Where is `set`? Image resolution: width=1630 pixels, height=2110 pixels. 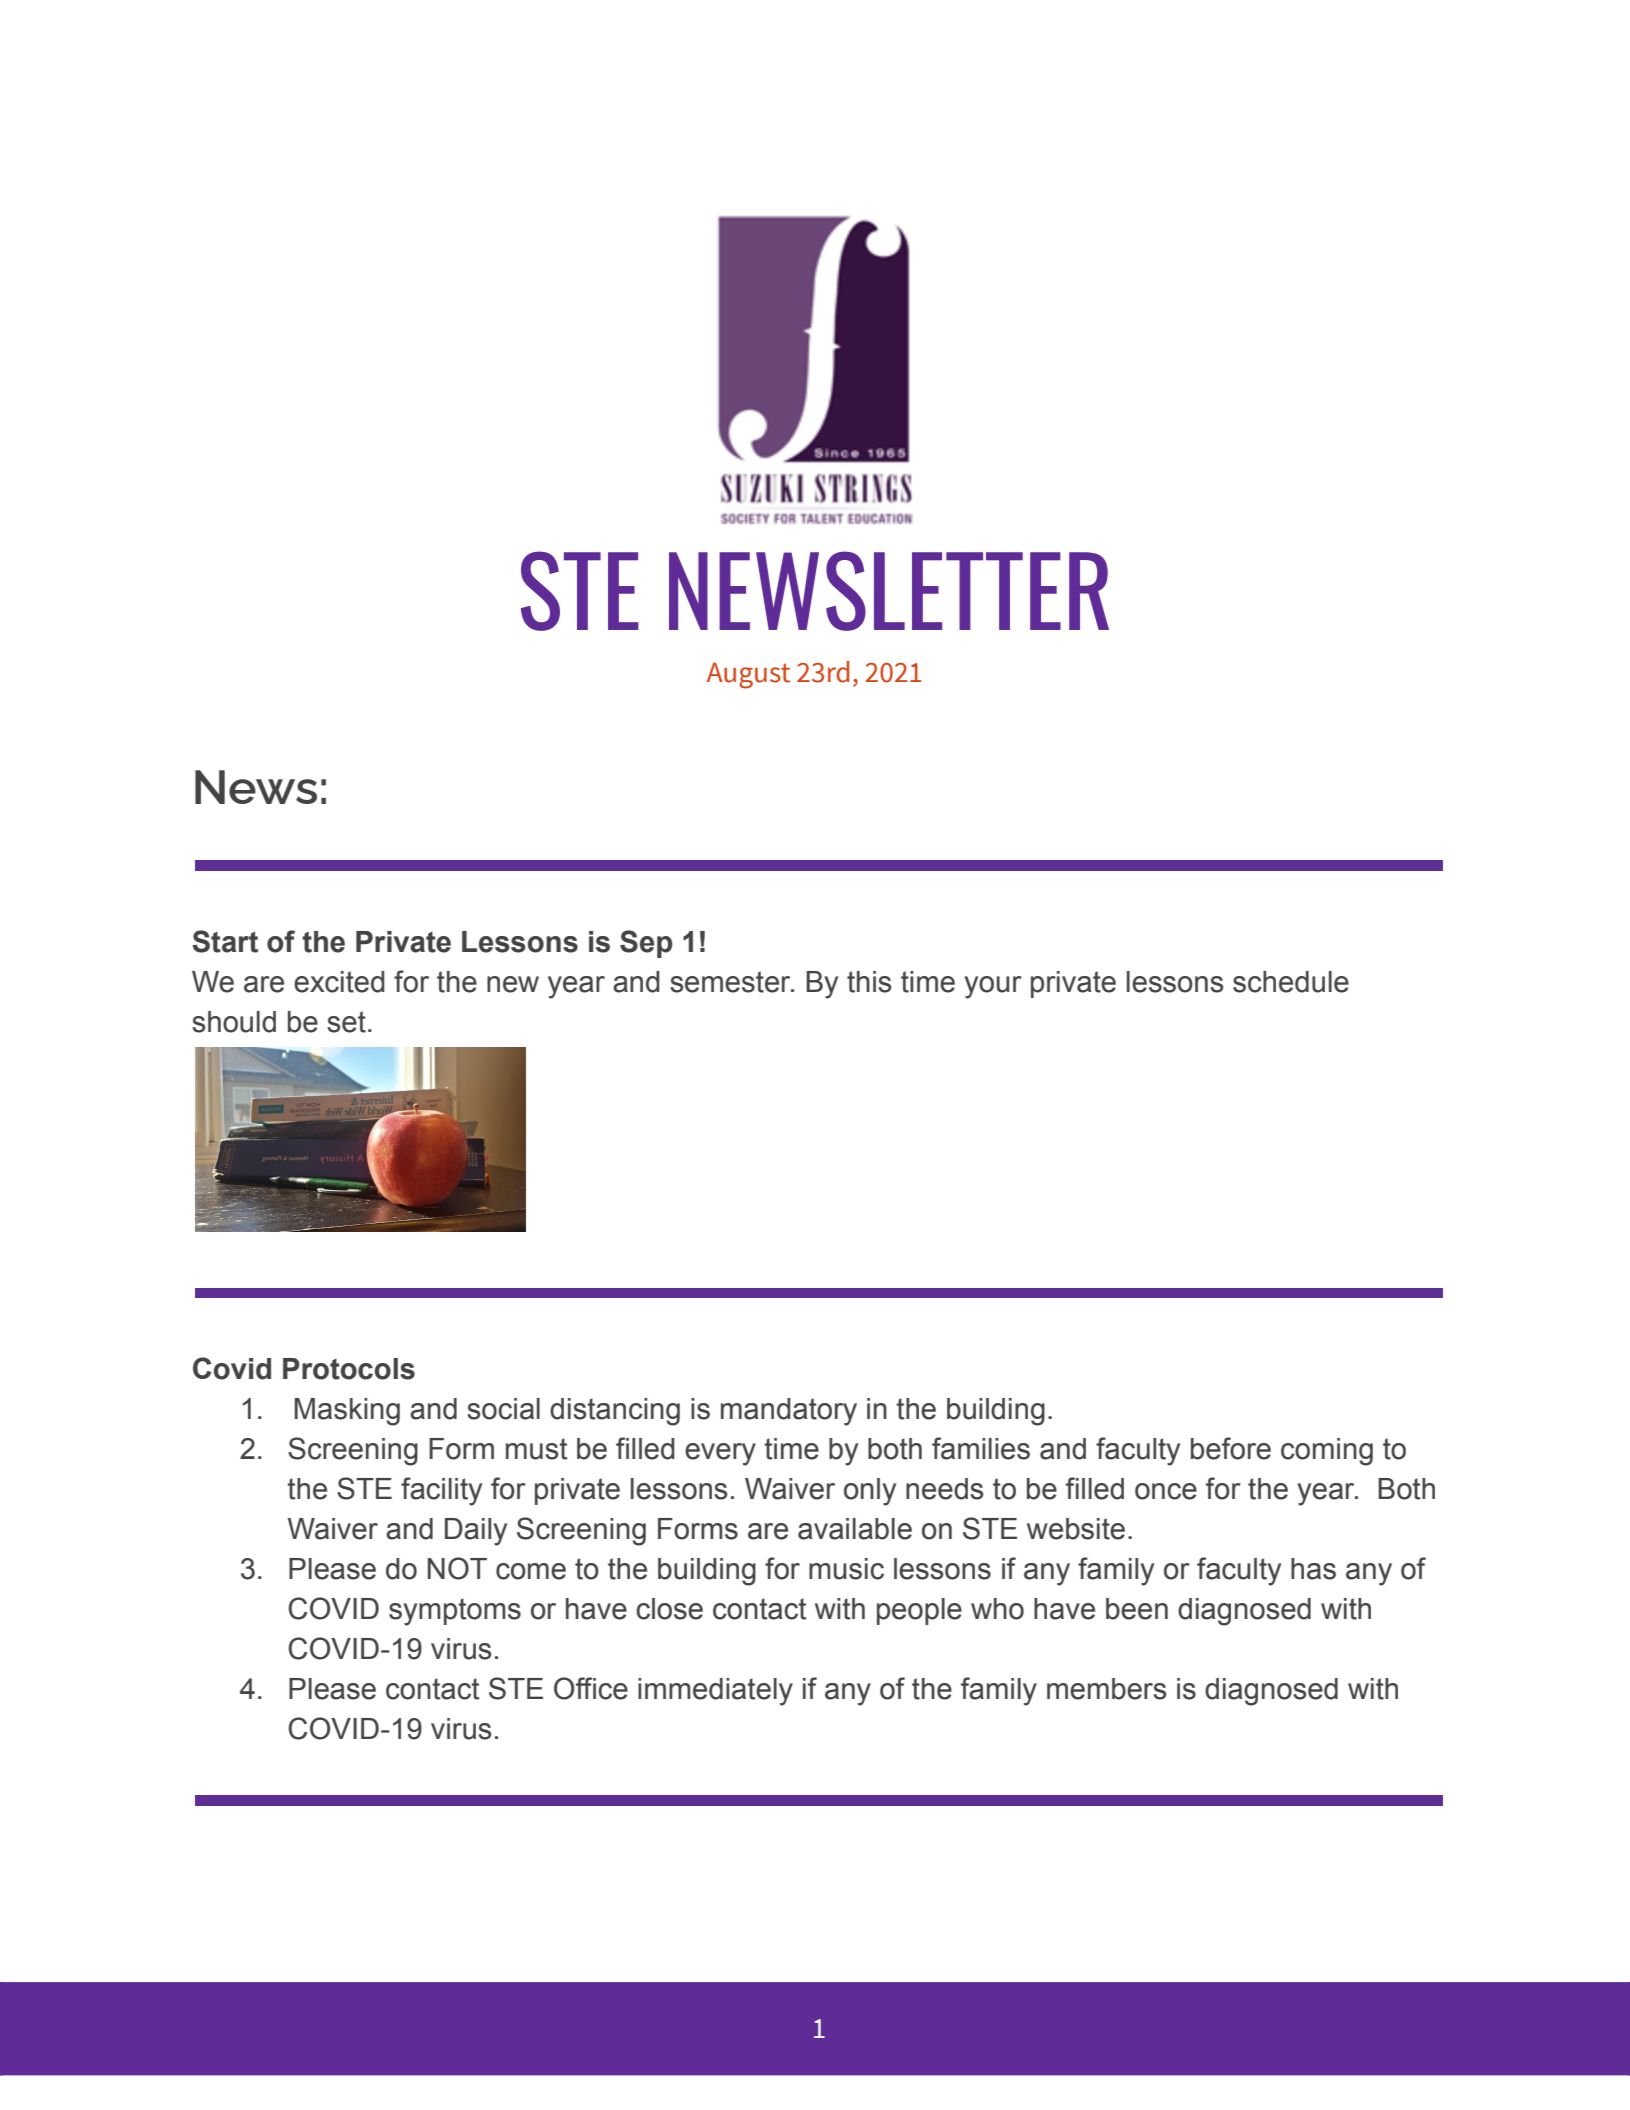
set is located at coordinates (346, 1022).
